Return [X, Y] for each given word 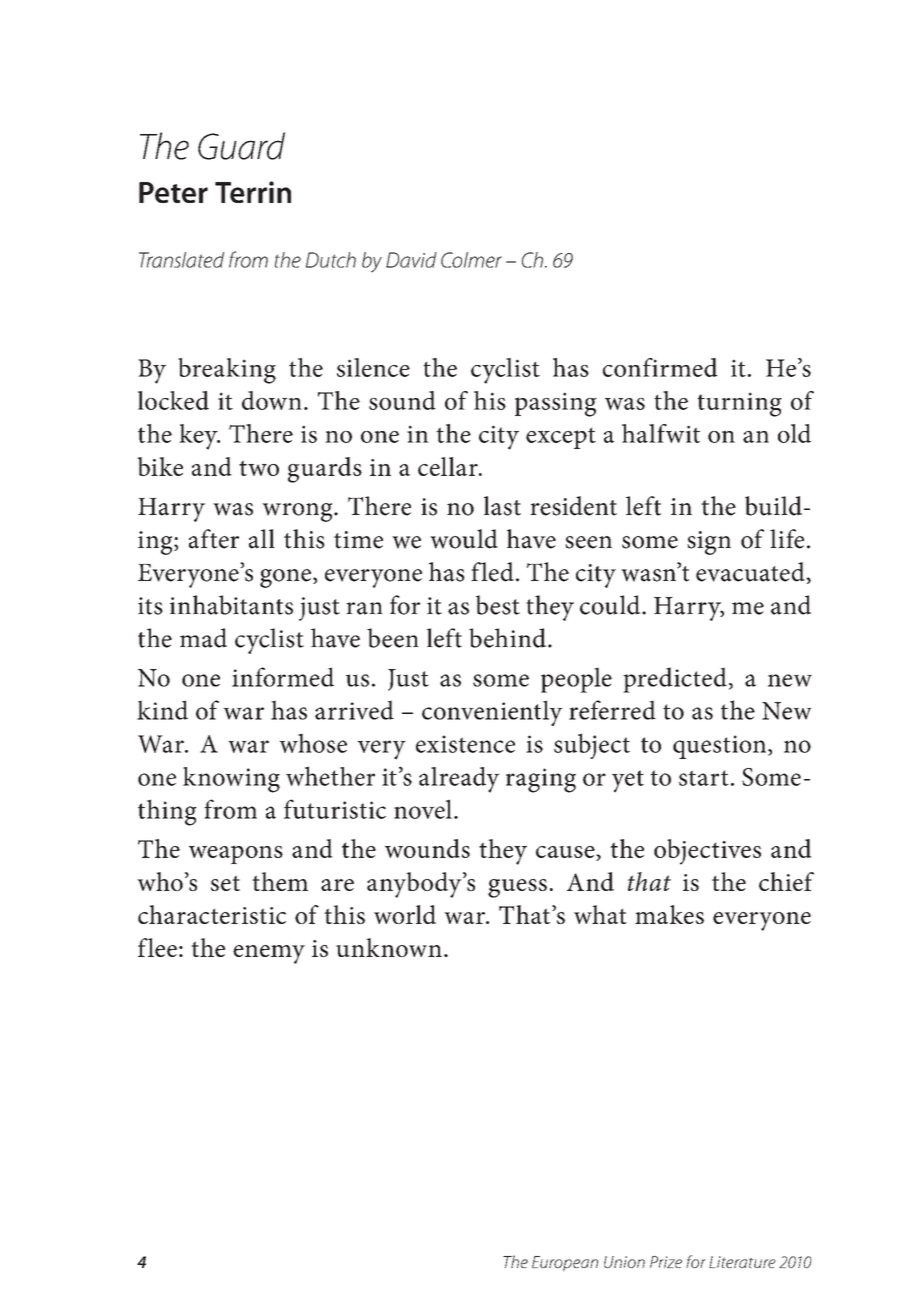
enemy [269, 954]
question [721, 747]
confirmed [660, 367]
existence [465, 744]
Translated [181, 260]
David [411, 260]
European [565, 1264]
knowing [231, 780]
